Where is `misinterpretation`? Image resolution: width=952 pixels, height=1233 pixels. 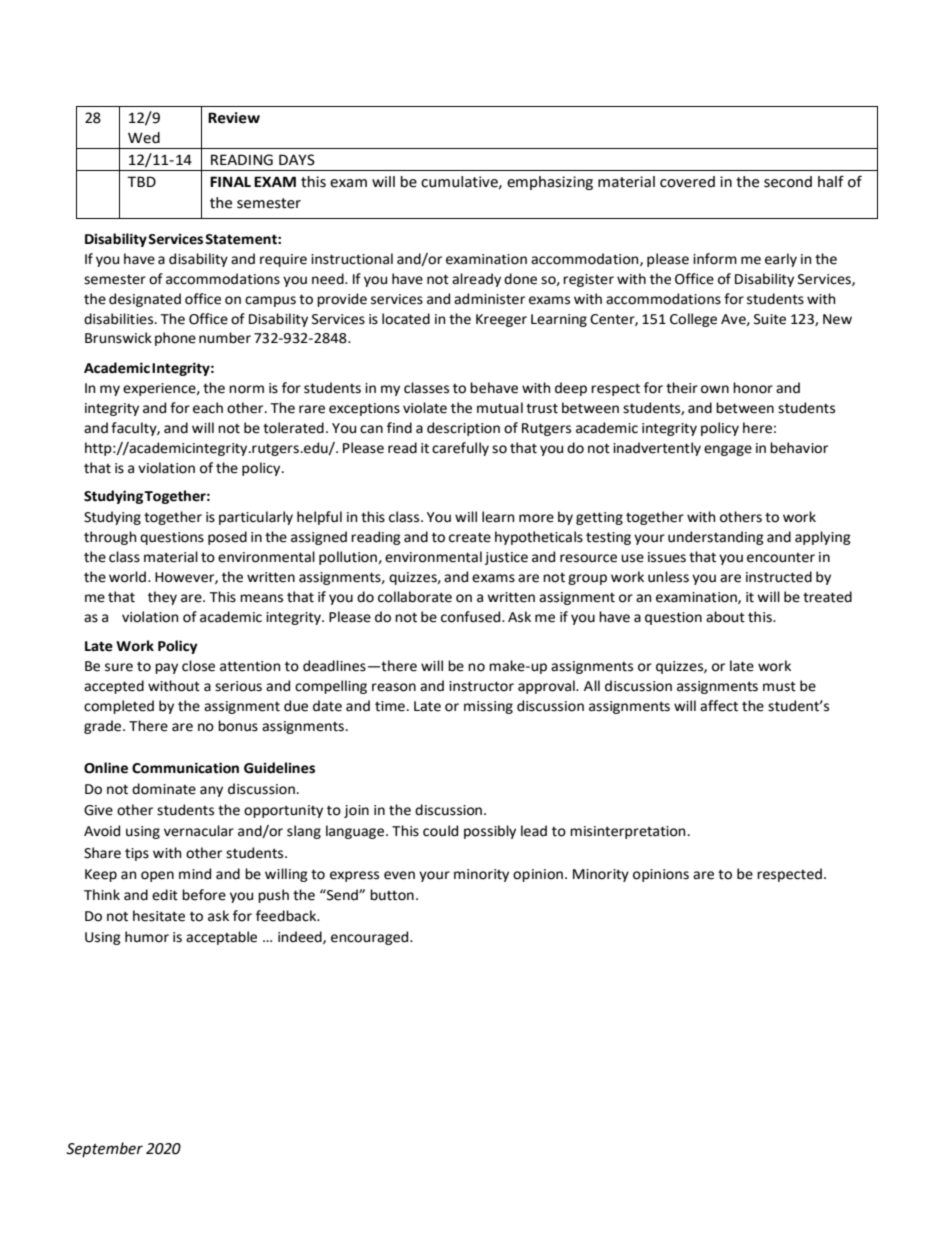
misinterpretation is located at coordinates (627, 832).
